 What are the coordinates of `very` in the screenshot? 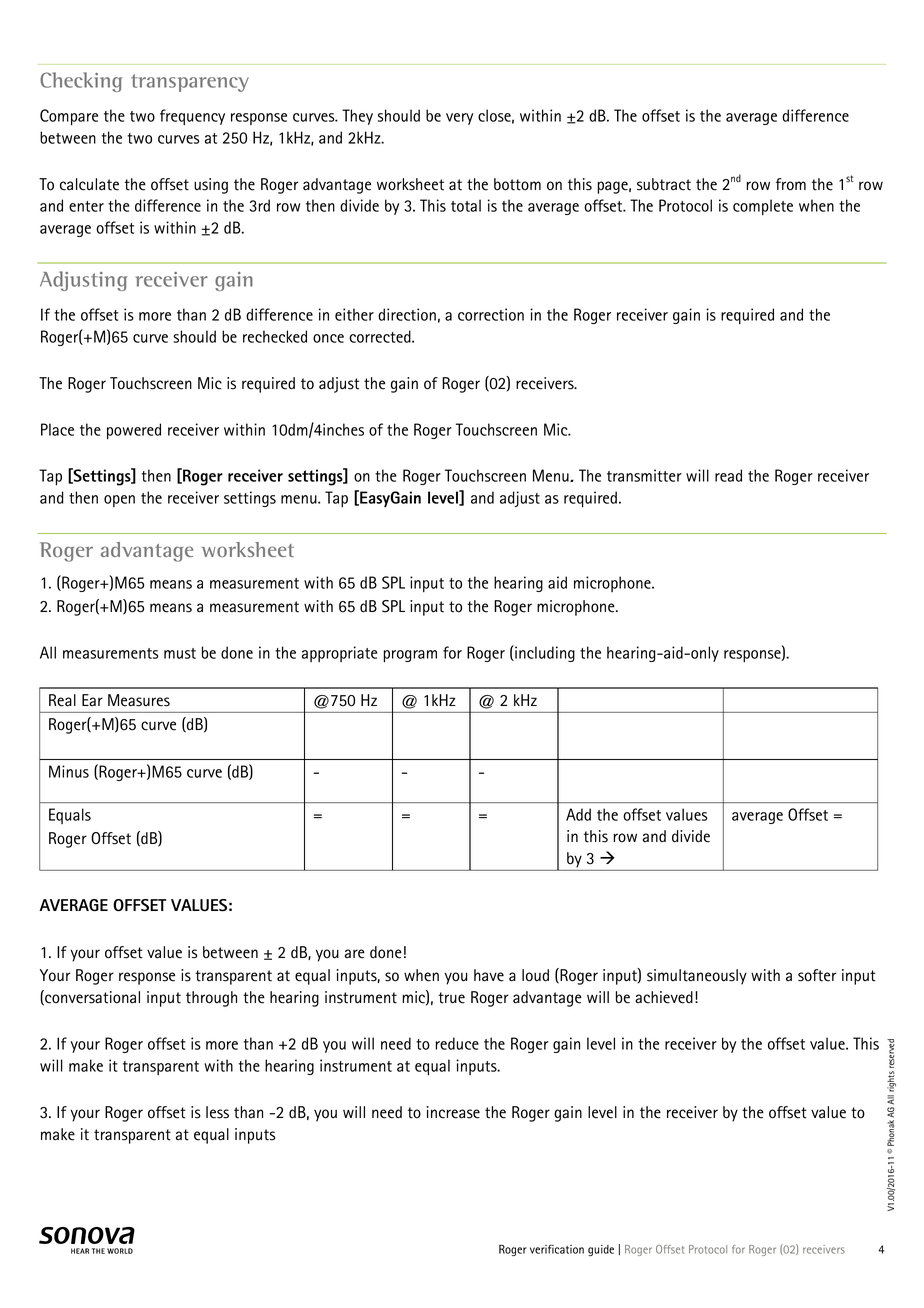 It's located at (459, 119).
